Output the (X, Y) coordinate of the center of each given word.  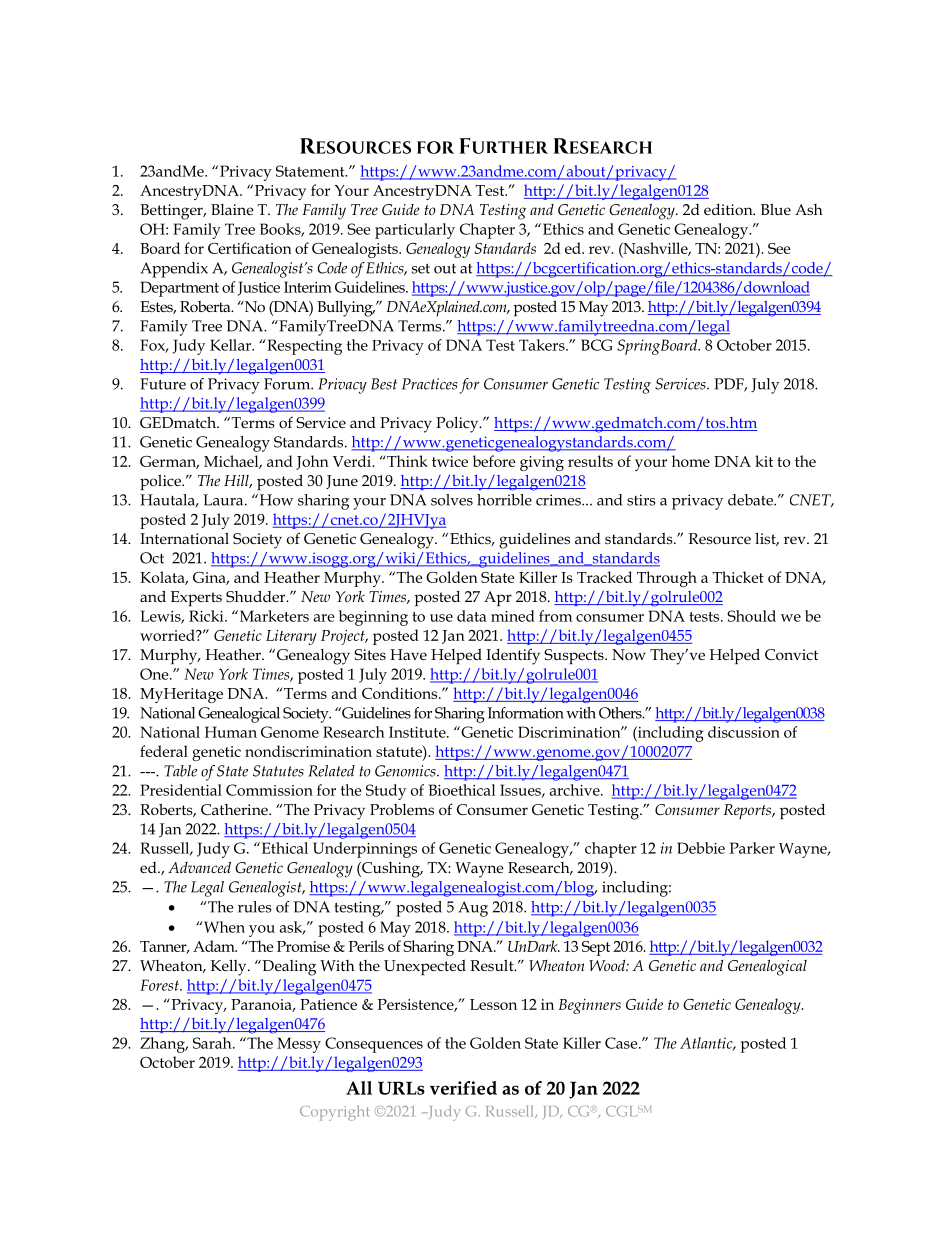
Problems (402, 809)
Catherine (235, 809)
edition (729, 209)
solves (452, 500)
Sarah (213, 1043)
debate (751, 500)
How (275, 500)
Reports (748, 811)
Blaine (232, 209)
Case (622, 1043)
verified (463, 1088)
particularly (415, 231)
